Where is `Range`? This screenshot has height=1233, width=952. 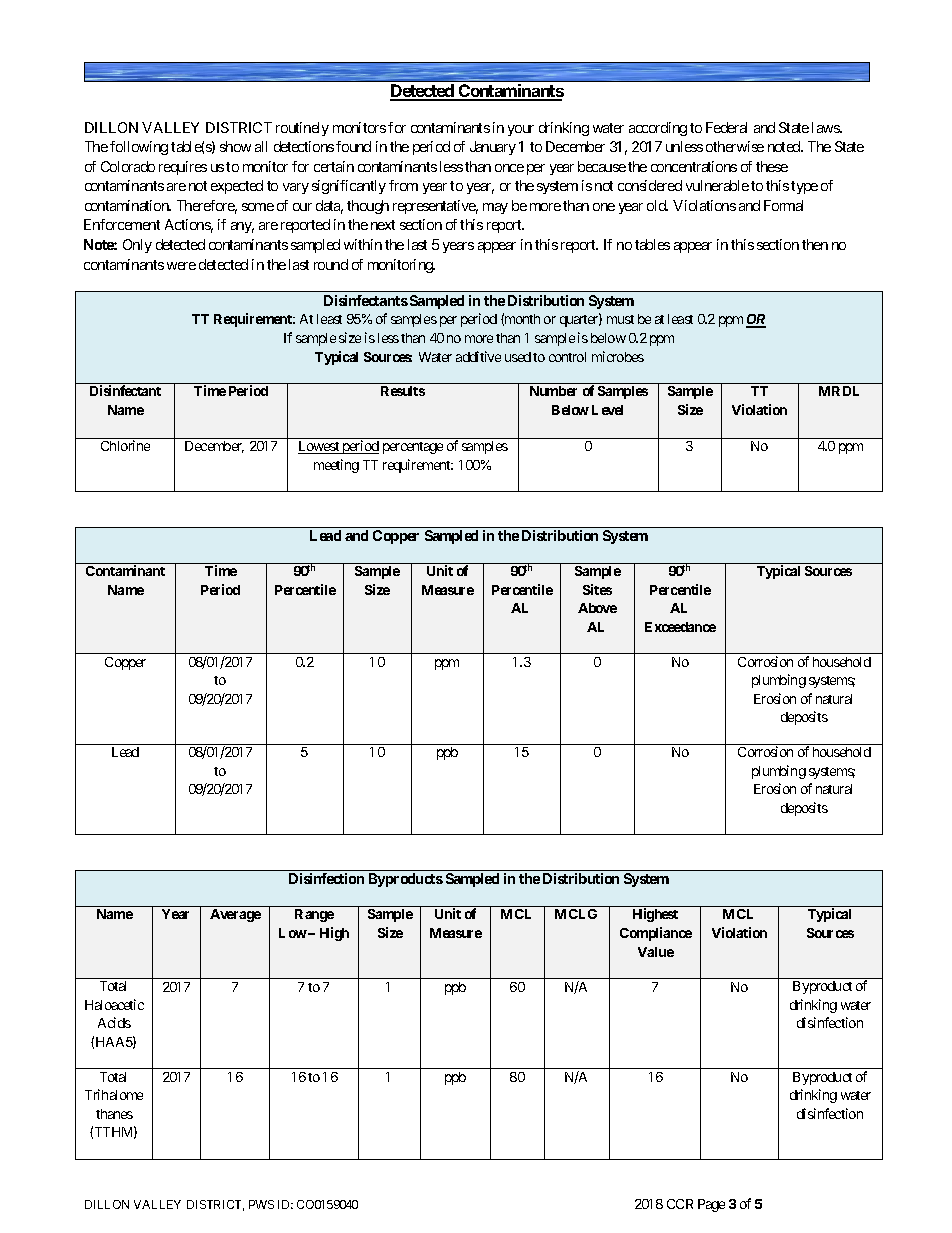 Range is located at coordinates (314, 915).
